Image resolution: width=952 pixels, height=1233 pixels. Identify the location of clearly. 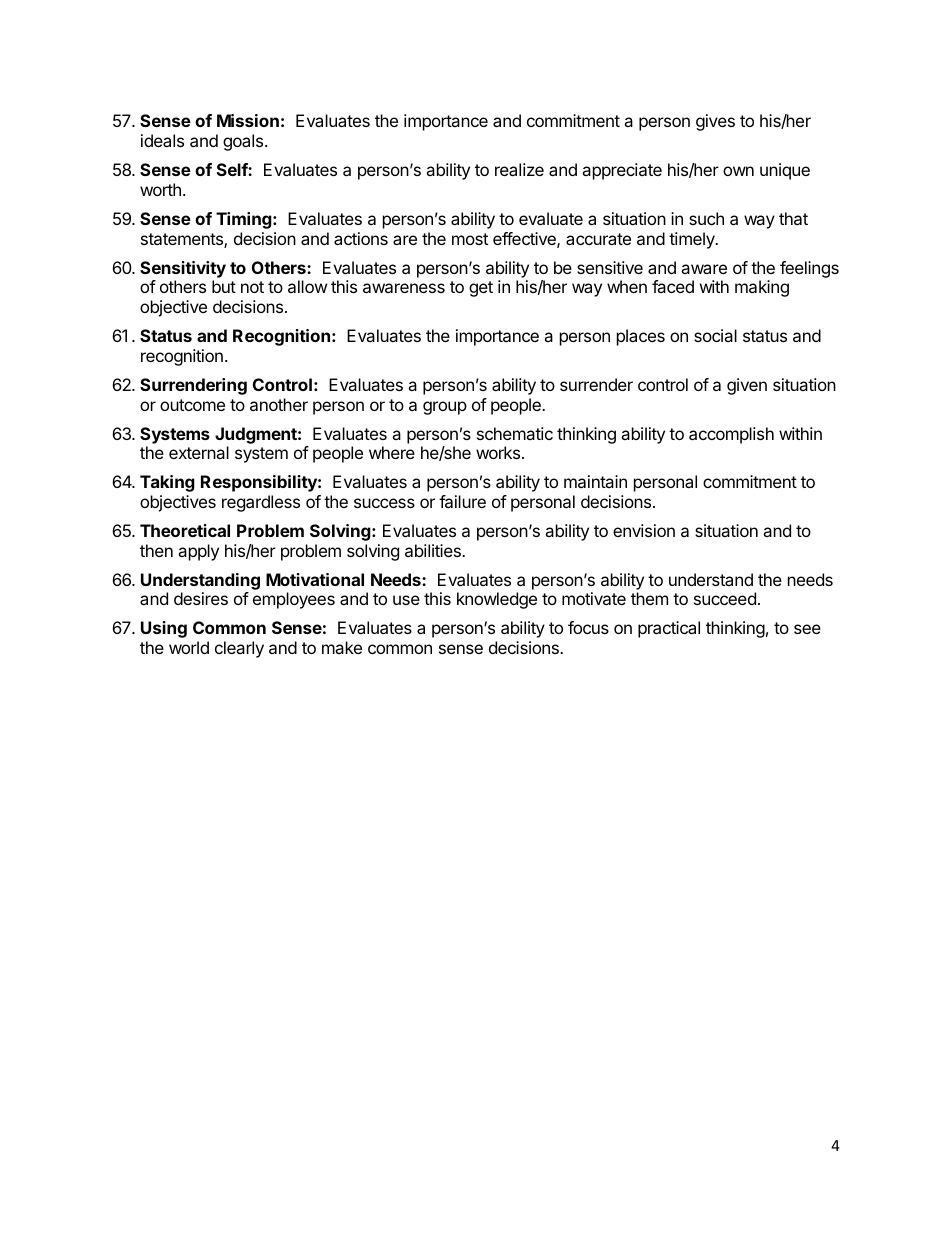
(239, 649).
